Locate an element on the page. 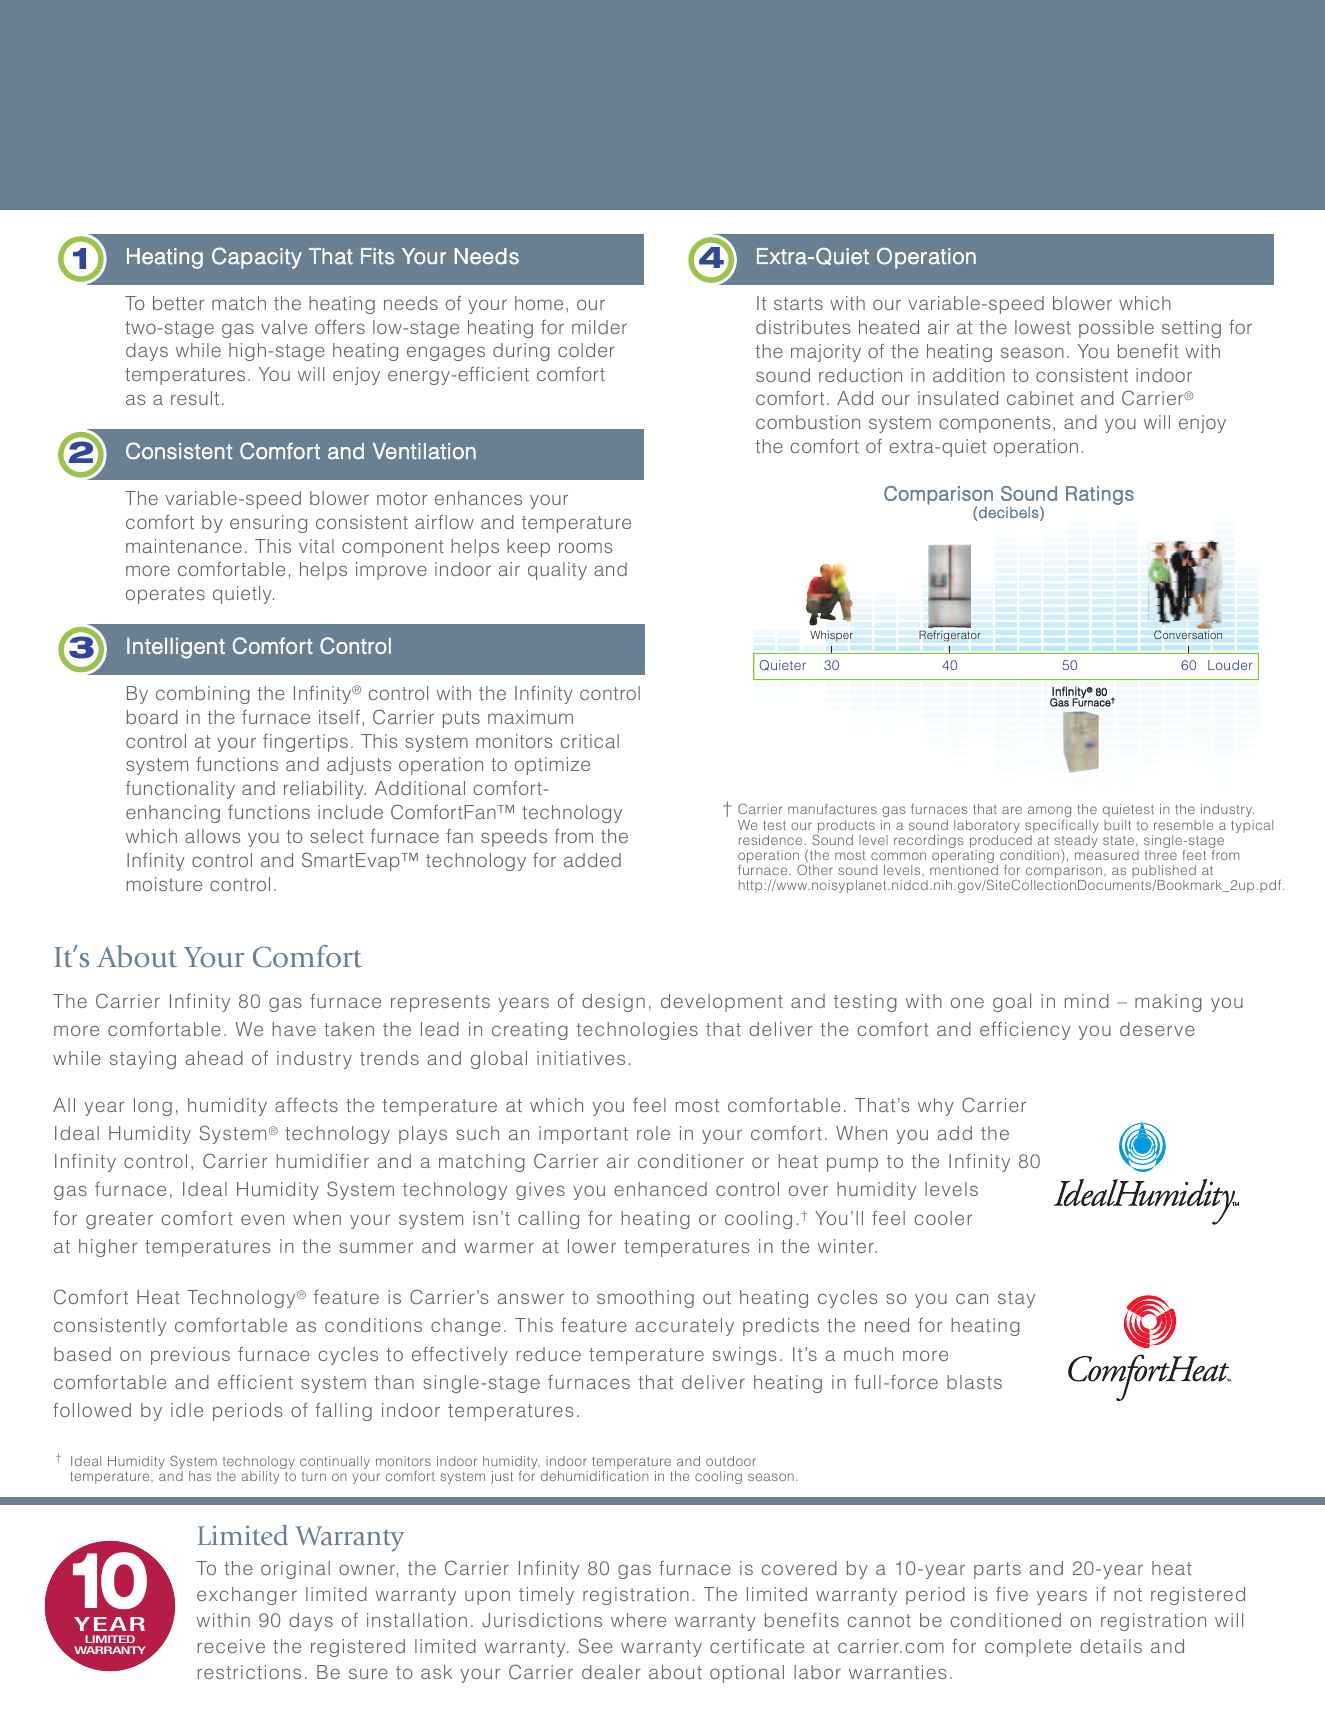  critical is located at coordinates (590, 741).
